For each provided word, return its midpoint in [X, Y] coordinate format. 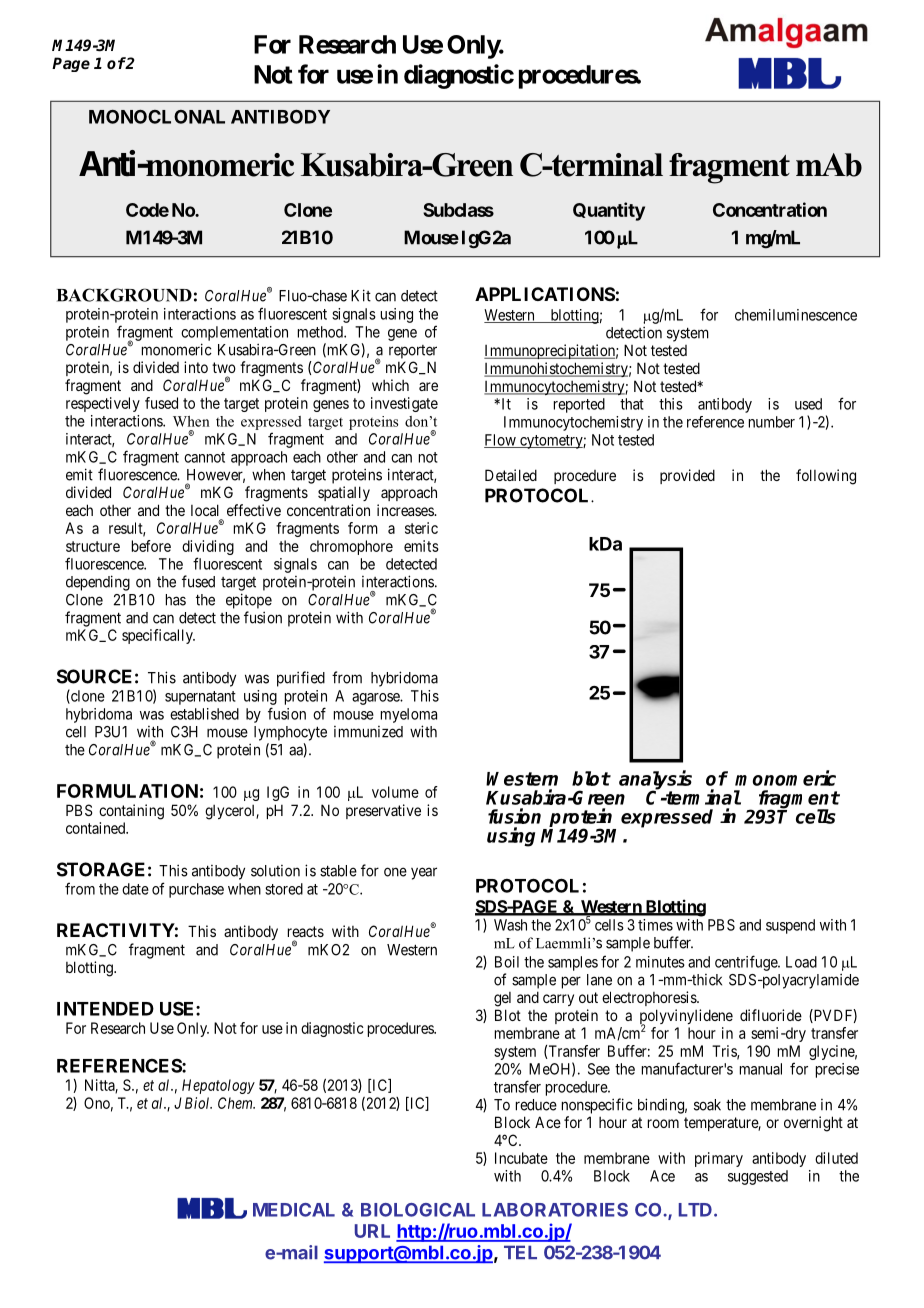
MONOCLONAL [157, 117]
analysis [655, 781]
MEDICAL [294, 1210]
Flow [501, 441]
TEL [520, 1252]
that [632, 404]
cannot [204, 457]
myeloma [409, 715]
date [135, 889]
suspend [790, 926]
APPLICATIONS [545, 294]
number [772, 422]
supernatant [200, 698]
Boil [507, 962]
